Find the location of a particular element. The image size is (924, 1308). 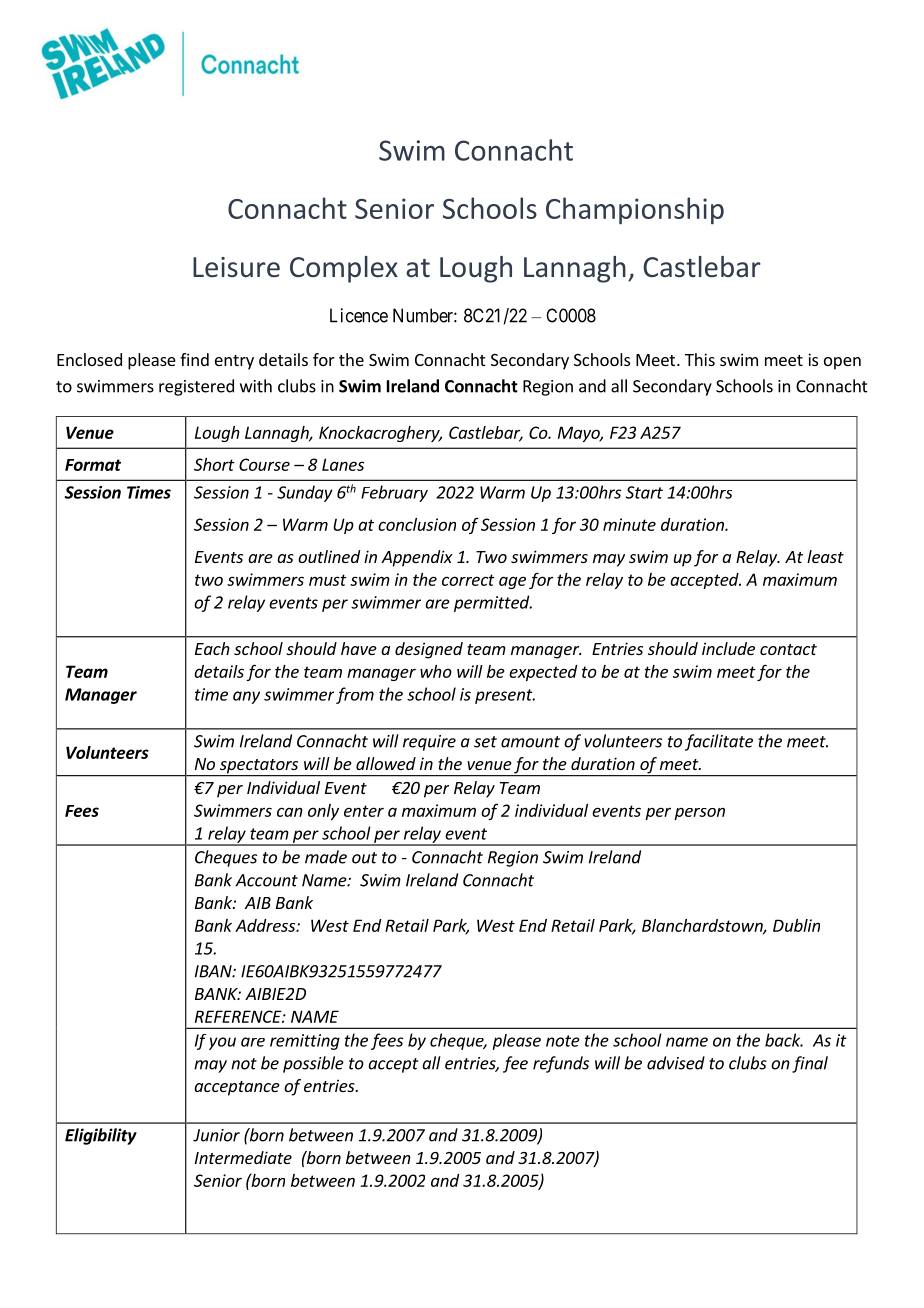

Complex is located at coordinates (344, 269).
